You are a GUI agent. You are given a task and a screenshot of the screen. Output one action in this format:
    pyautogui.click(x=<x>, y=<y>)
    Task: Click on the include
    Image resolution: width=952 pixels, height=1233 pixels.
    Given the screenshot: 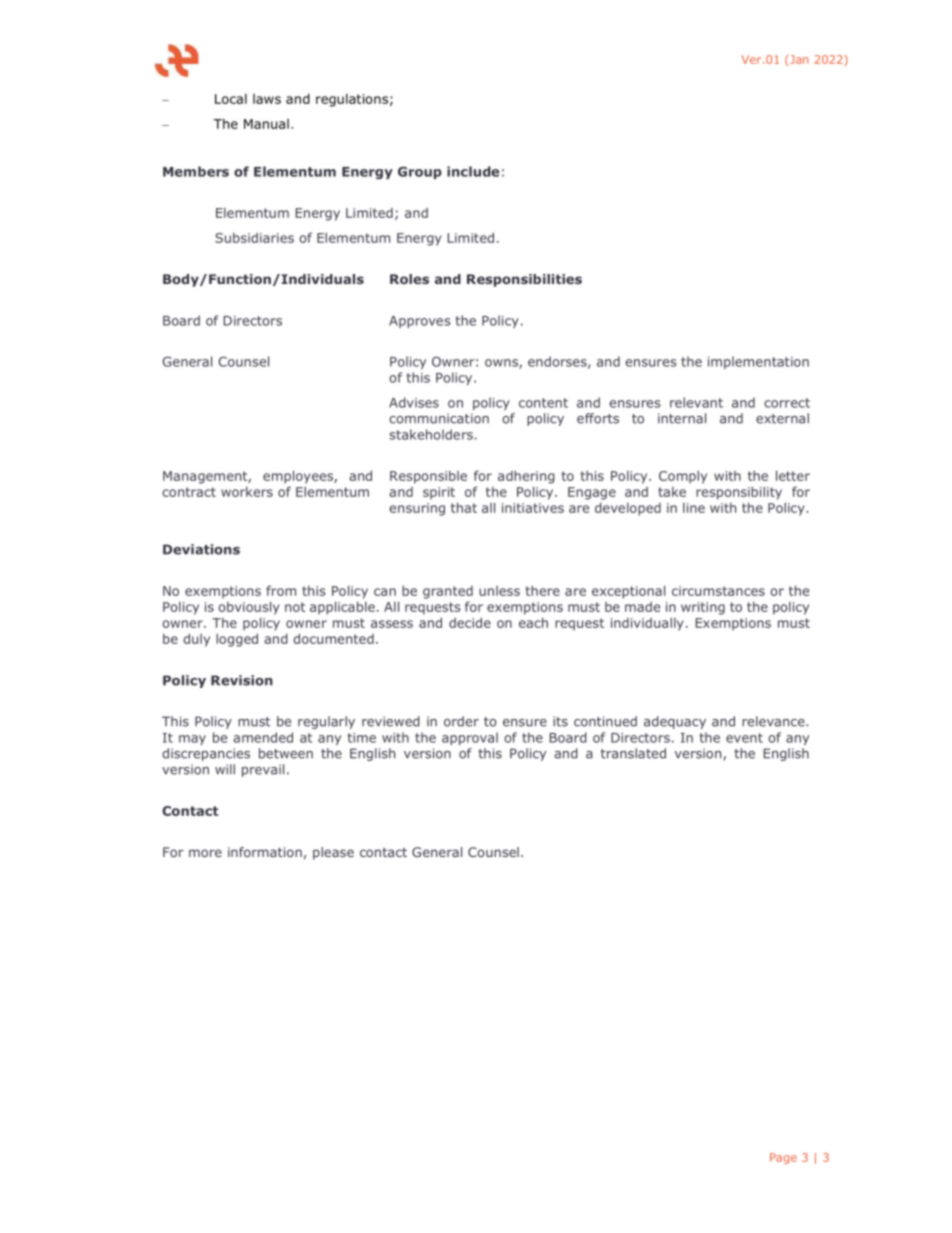 What is the action you would take?
    pyautogui.click(x=473, y=171)
